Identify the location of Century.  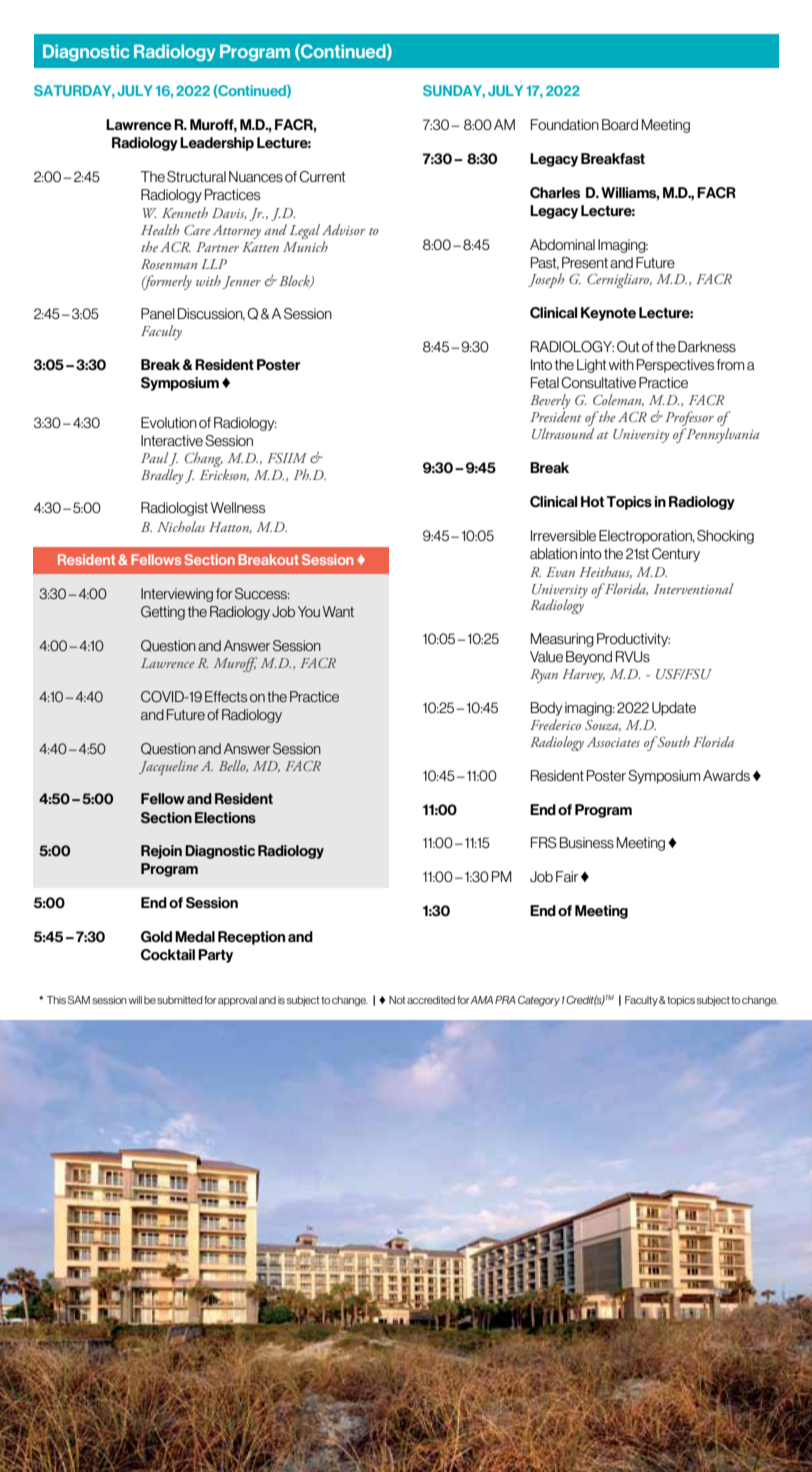
(676, 555).
